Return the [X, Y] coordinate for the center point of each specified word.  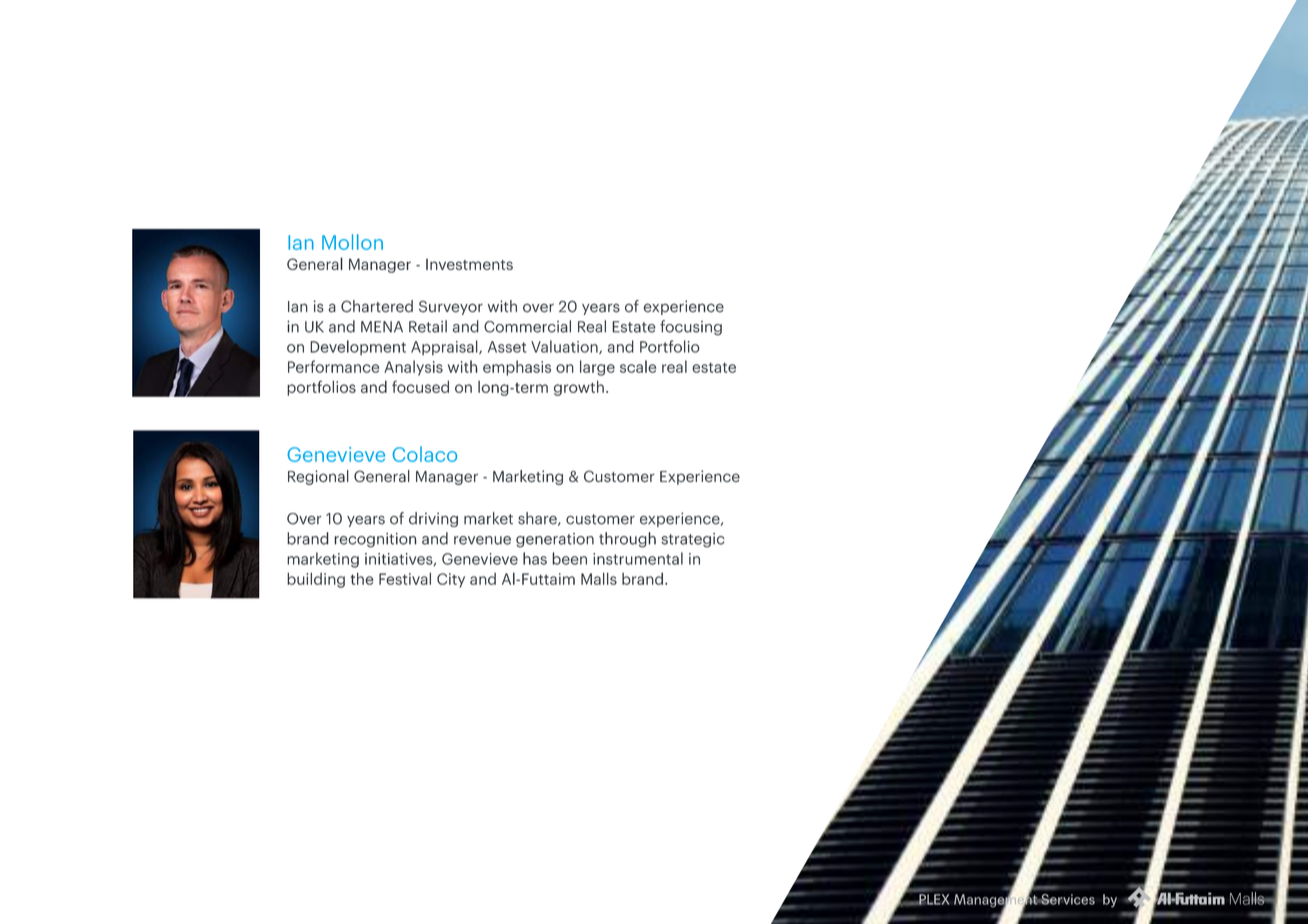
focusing [691, 328]
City [451, 580]
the [362, 578]
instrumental [638, 558]
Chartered [377, 306]
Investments [469, 264]
